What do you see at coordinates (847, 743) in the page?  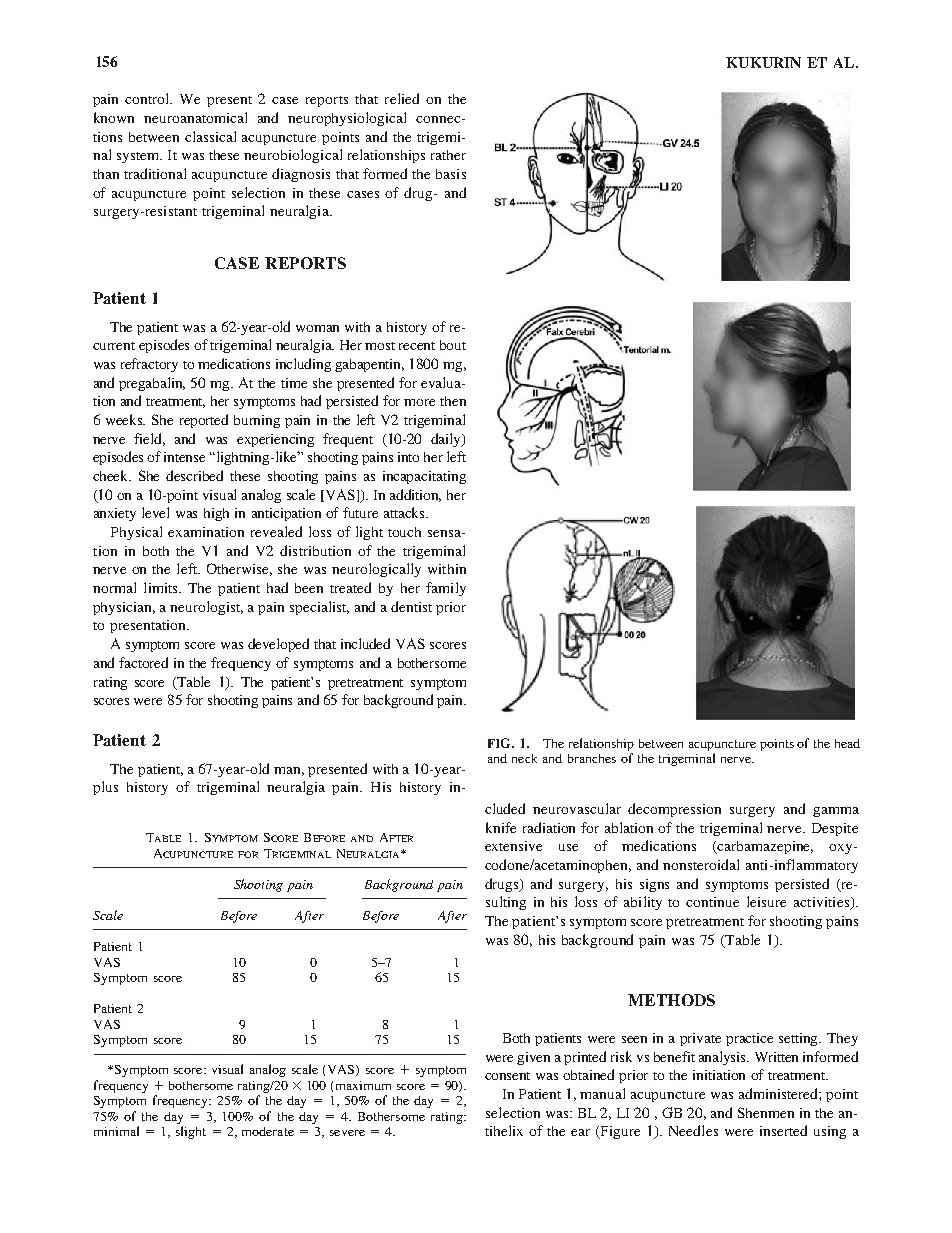 I see `head` at bounding box center [847, 743].
